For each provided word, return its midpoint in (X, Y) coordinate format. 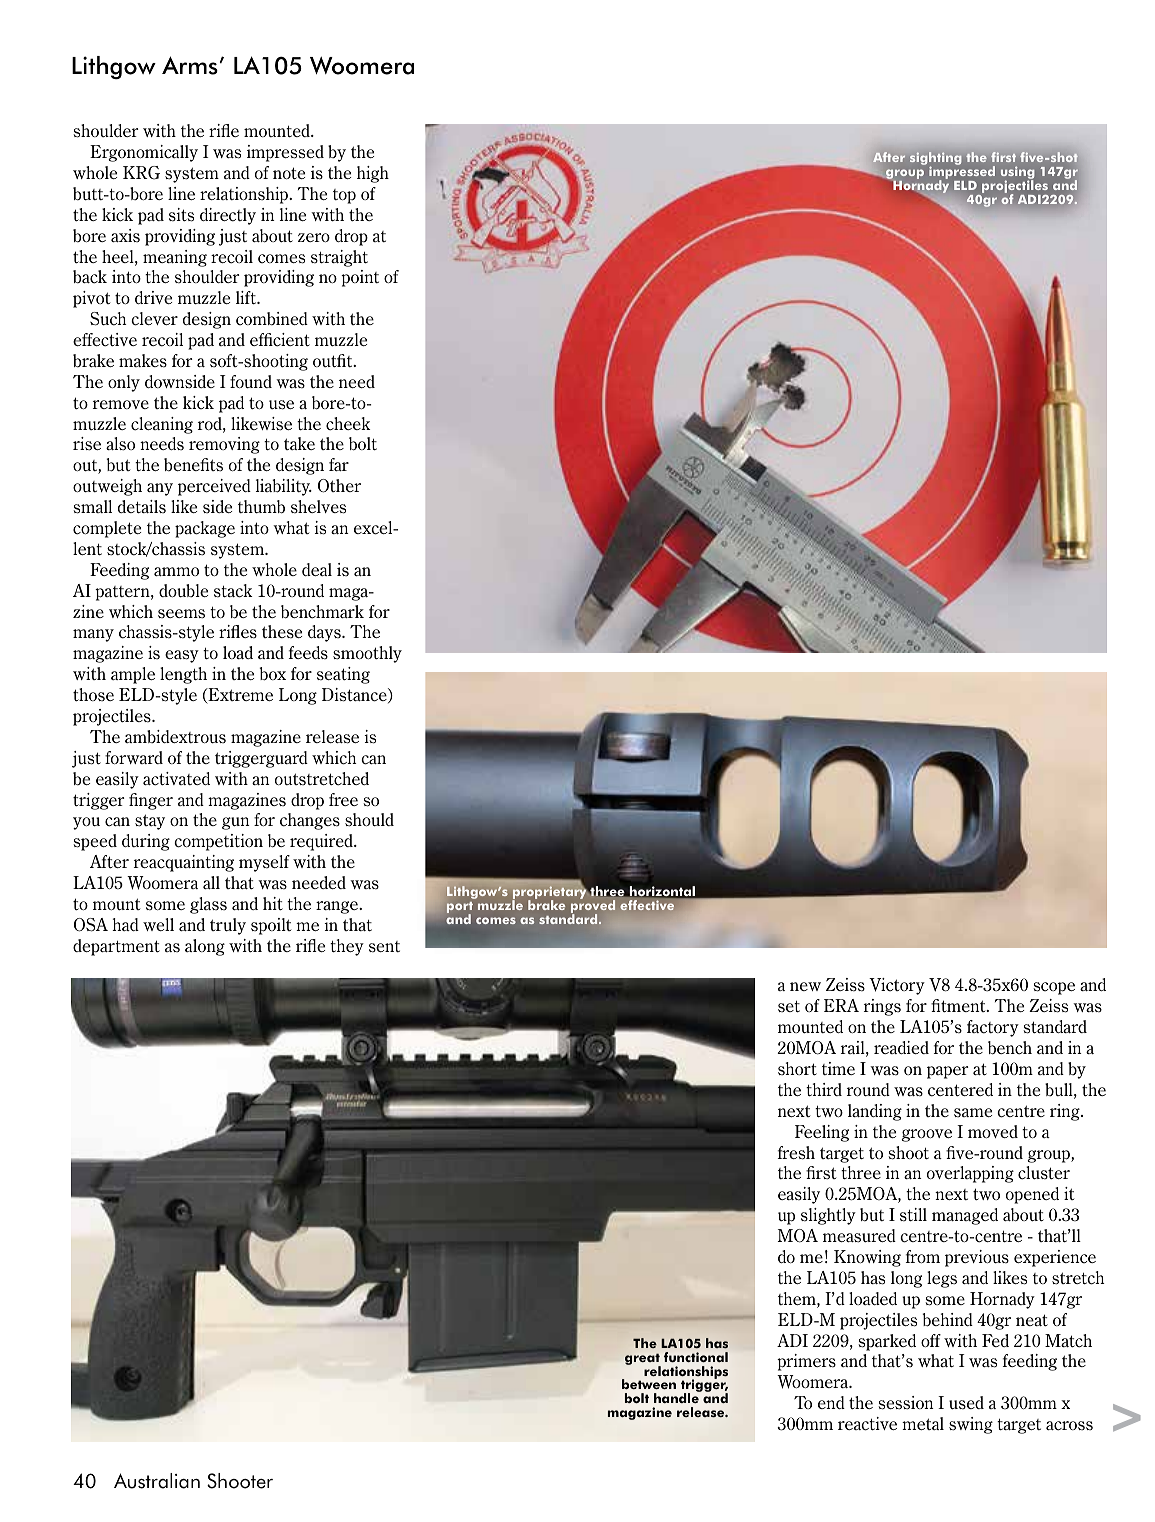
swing (971, 1425)
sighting (935, 160)
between (649, 1384)
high (373, 174)
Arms (190, 65)
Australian (157, 1481)
